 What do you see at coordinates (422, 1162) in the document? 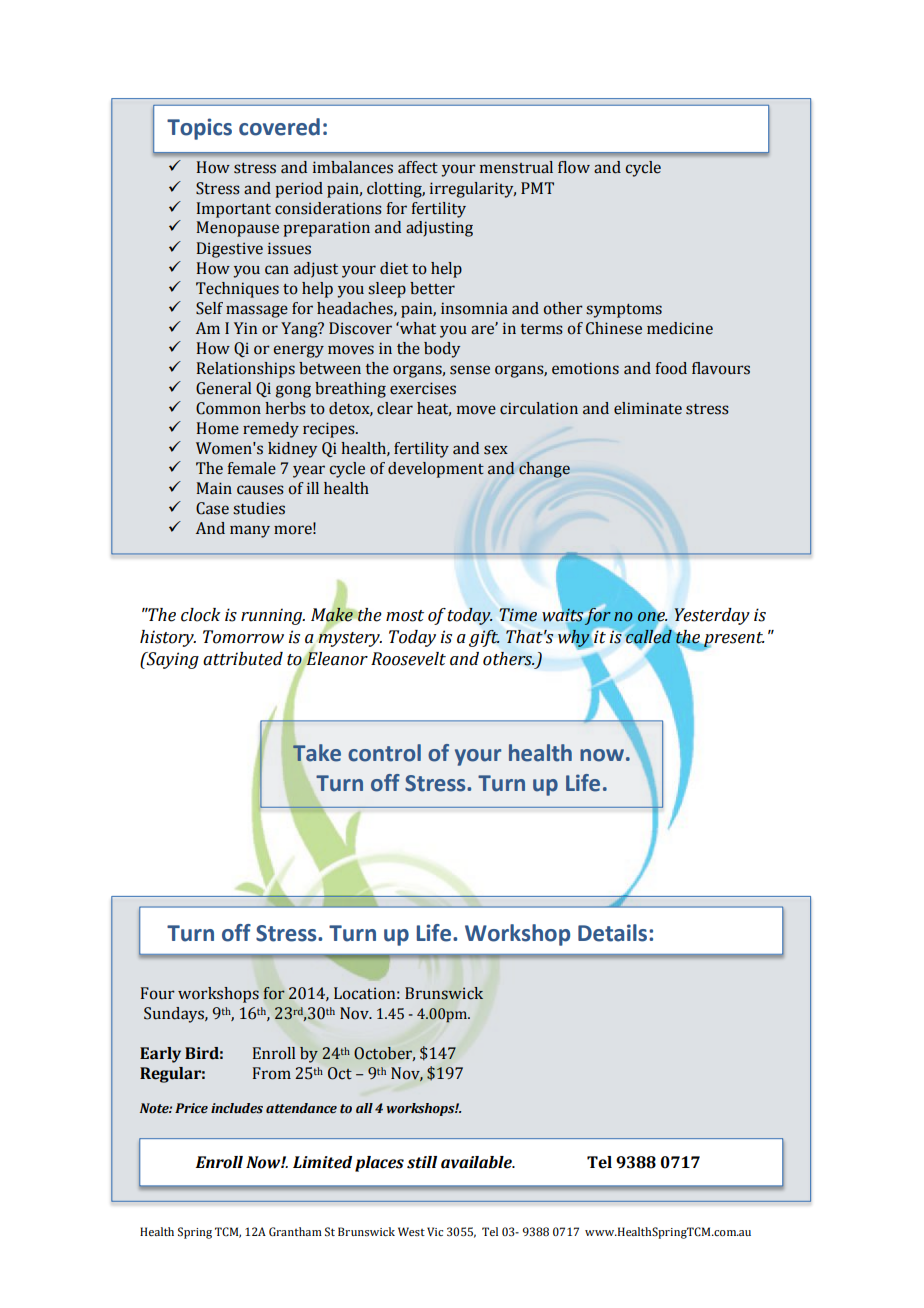
I see `still` at bounding box center [422, 1162].
